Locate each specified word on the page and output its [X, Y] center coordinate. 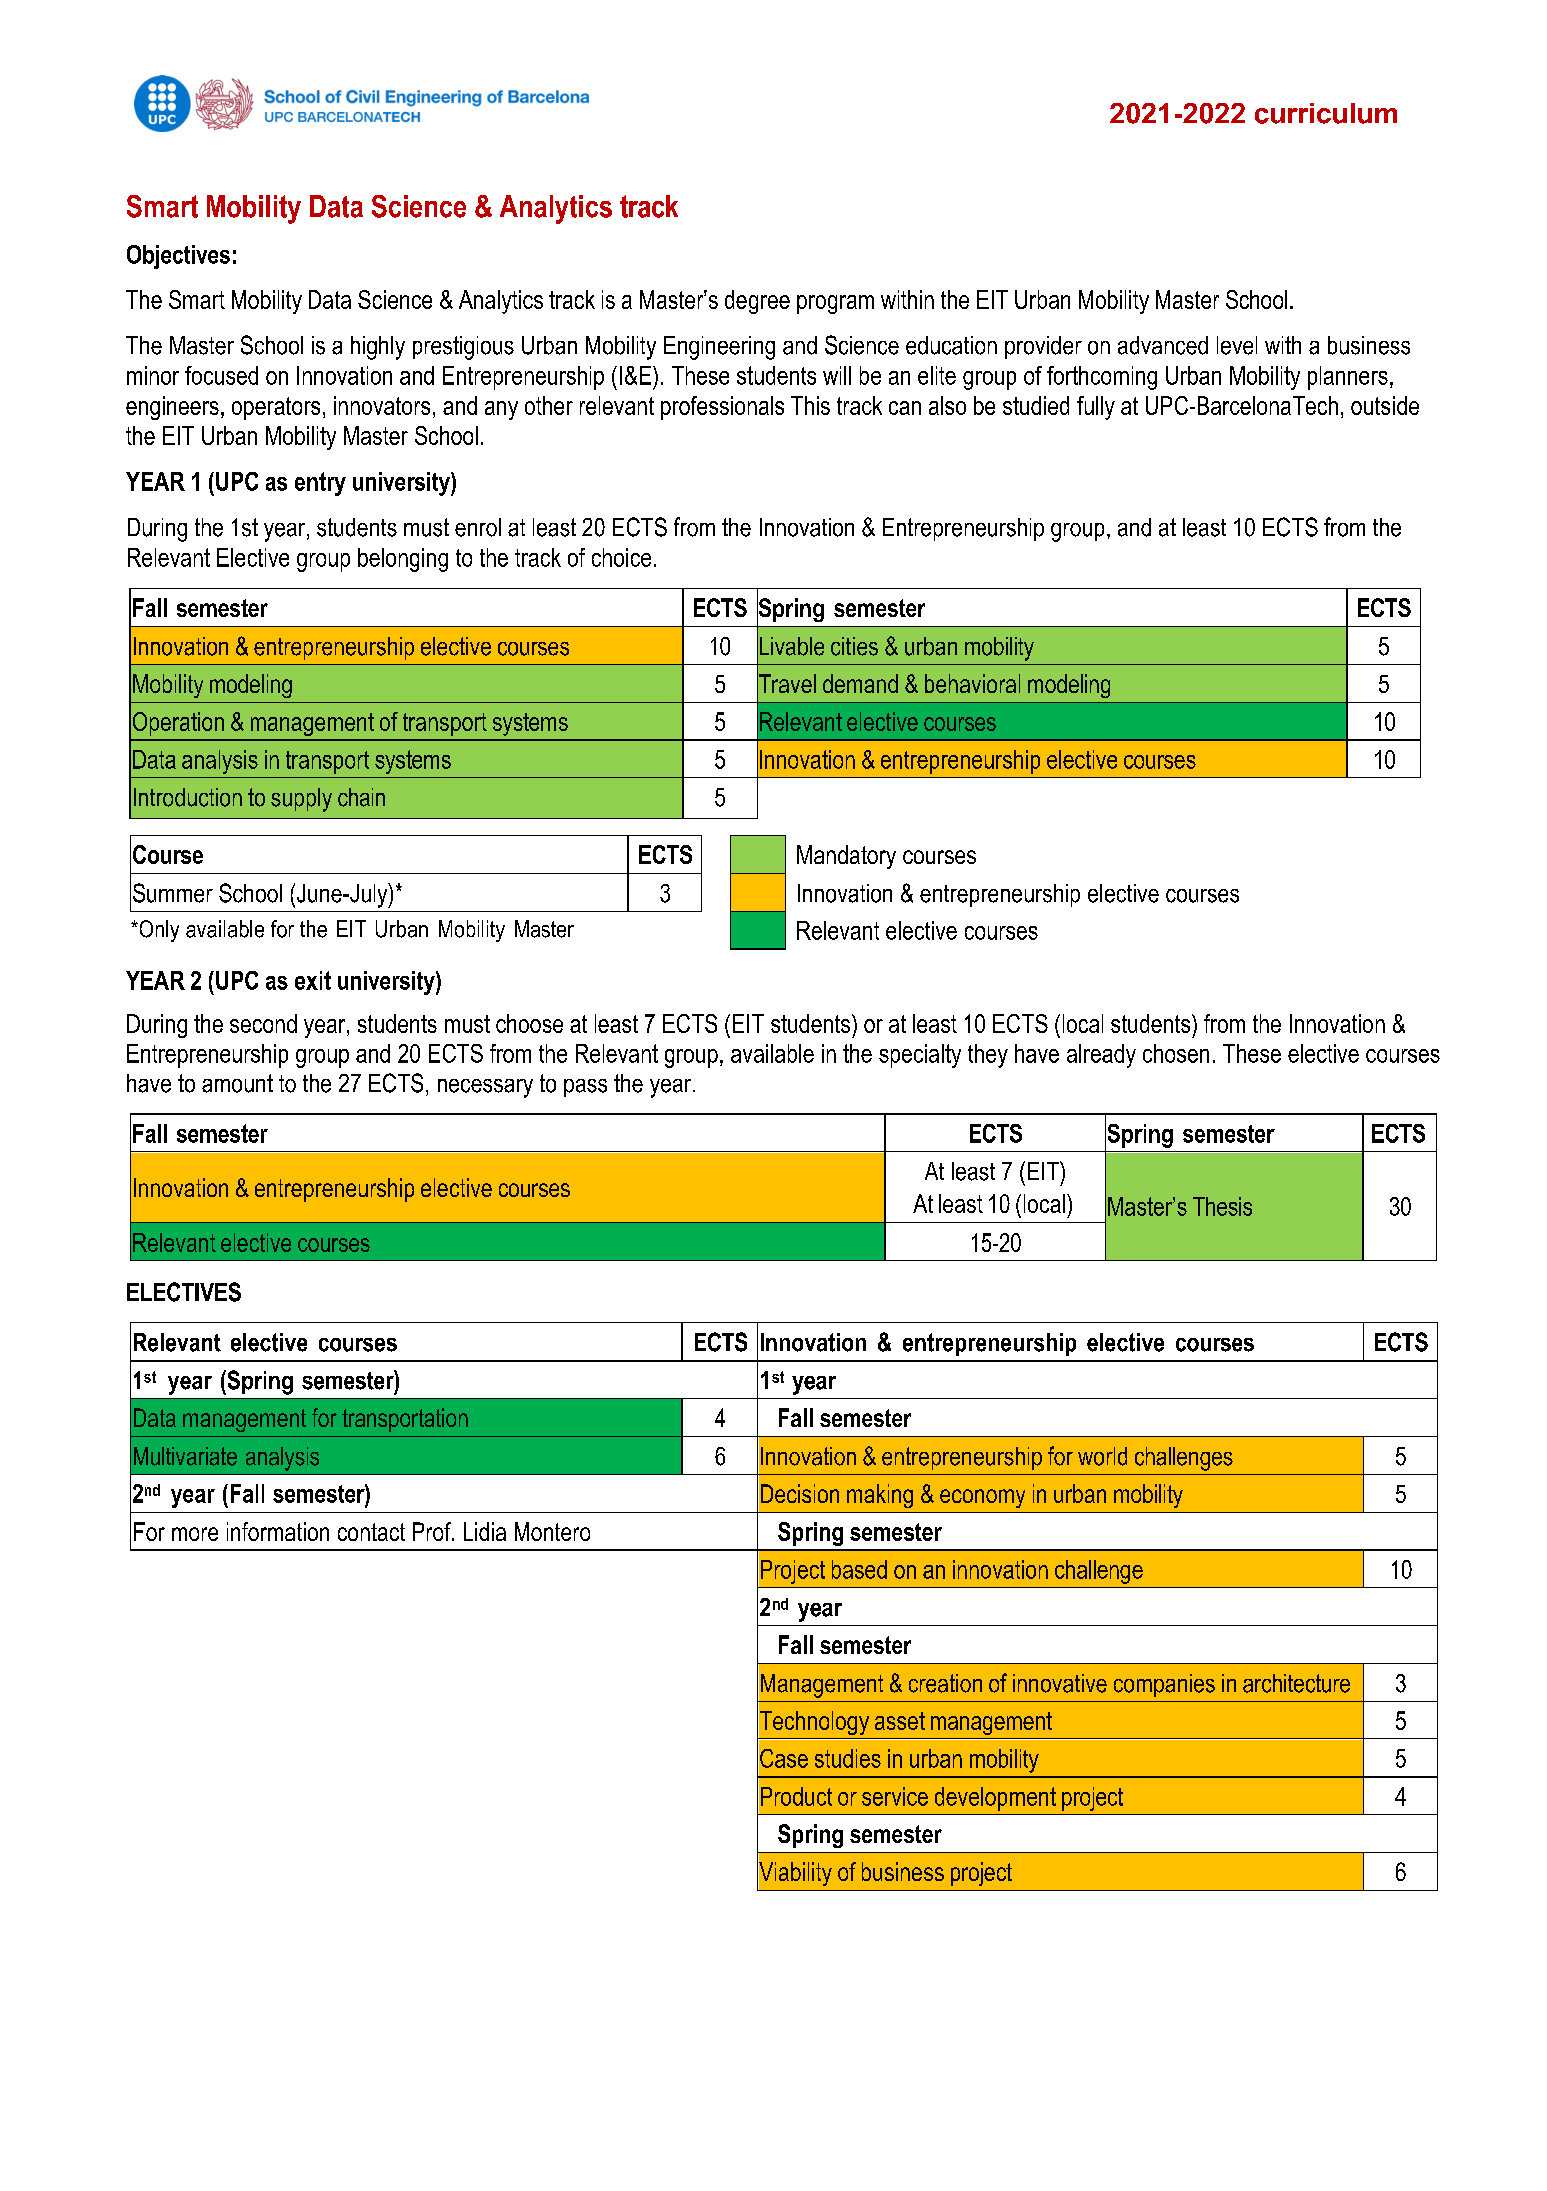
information [278, 1531]
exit [313, 980]
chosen [1176, 1053]
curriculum [1326, 113]
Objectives [178, 257]
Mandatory [846, 857]
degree [757, 302]
